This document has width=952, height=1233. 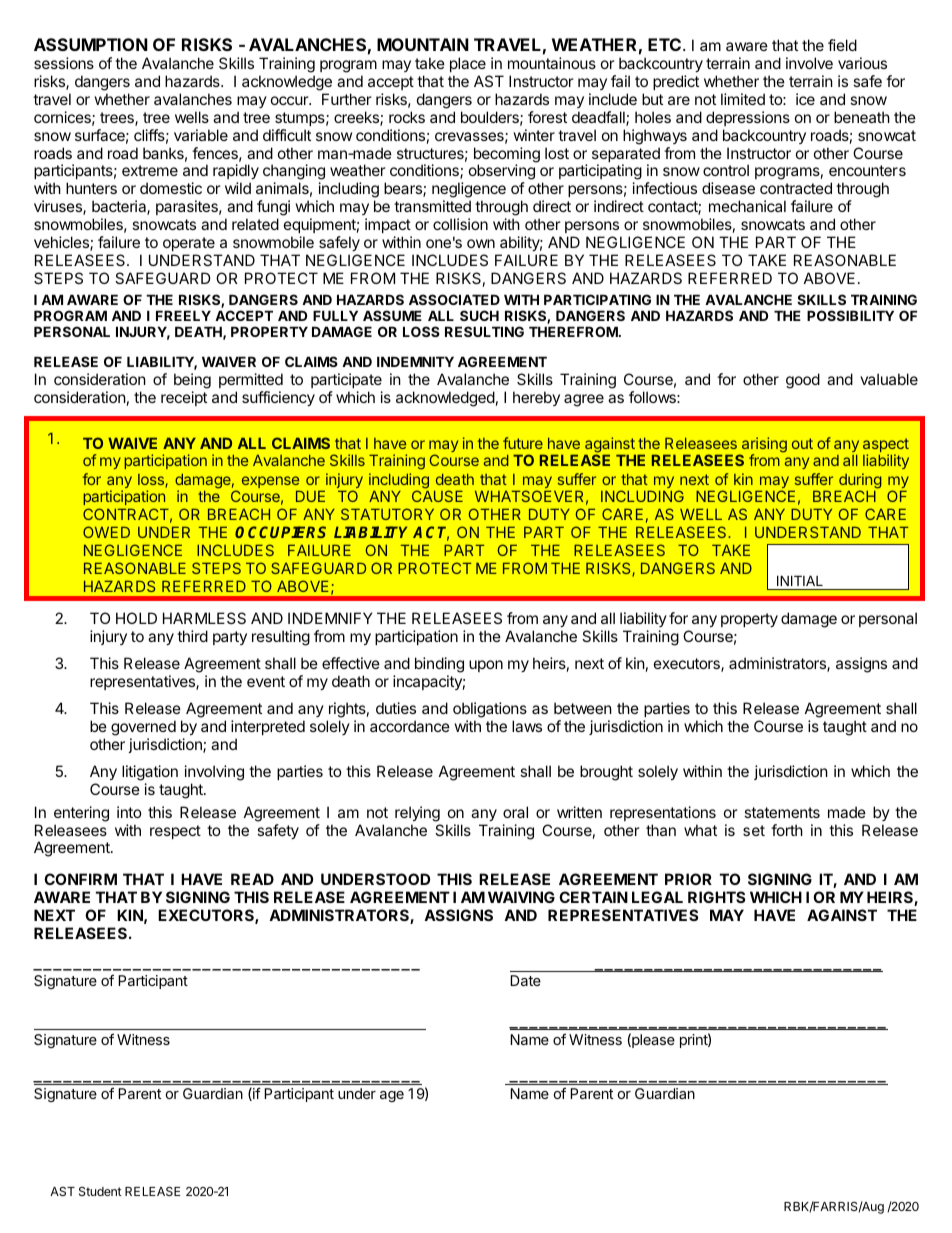 What do you see at coordinates (150, 774) in the document?
I see `litigation` at bounding box center [150, 774].
